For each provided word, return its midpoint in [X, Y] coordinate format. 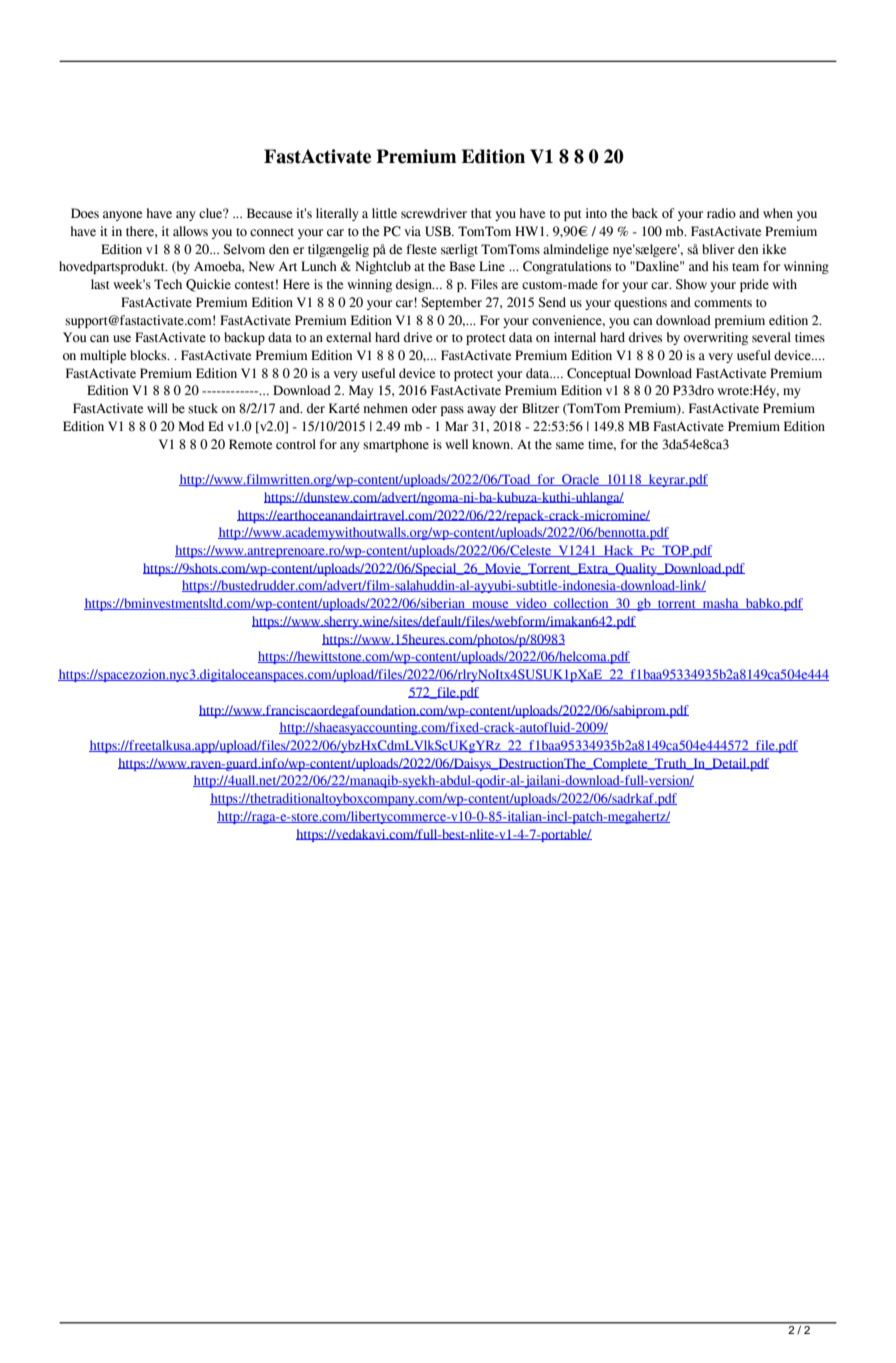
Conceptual [599, 374]
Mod [191, 426]
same [570, 446]
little [384, 213]
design [415, 285]
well [456, 444]
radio [721, 213]
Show [691, 284]
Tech [168, 284]
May [361, 391]
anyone [122, 216]
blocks [149, 355]
